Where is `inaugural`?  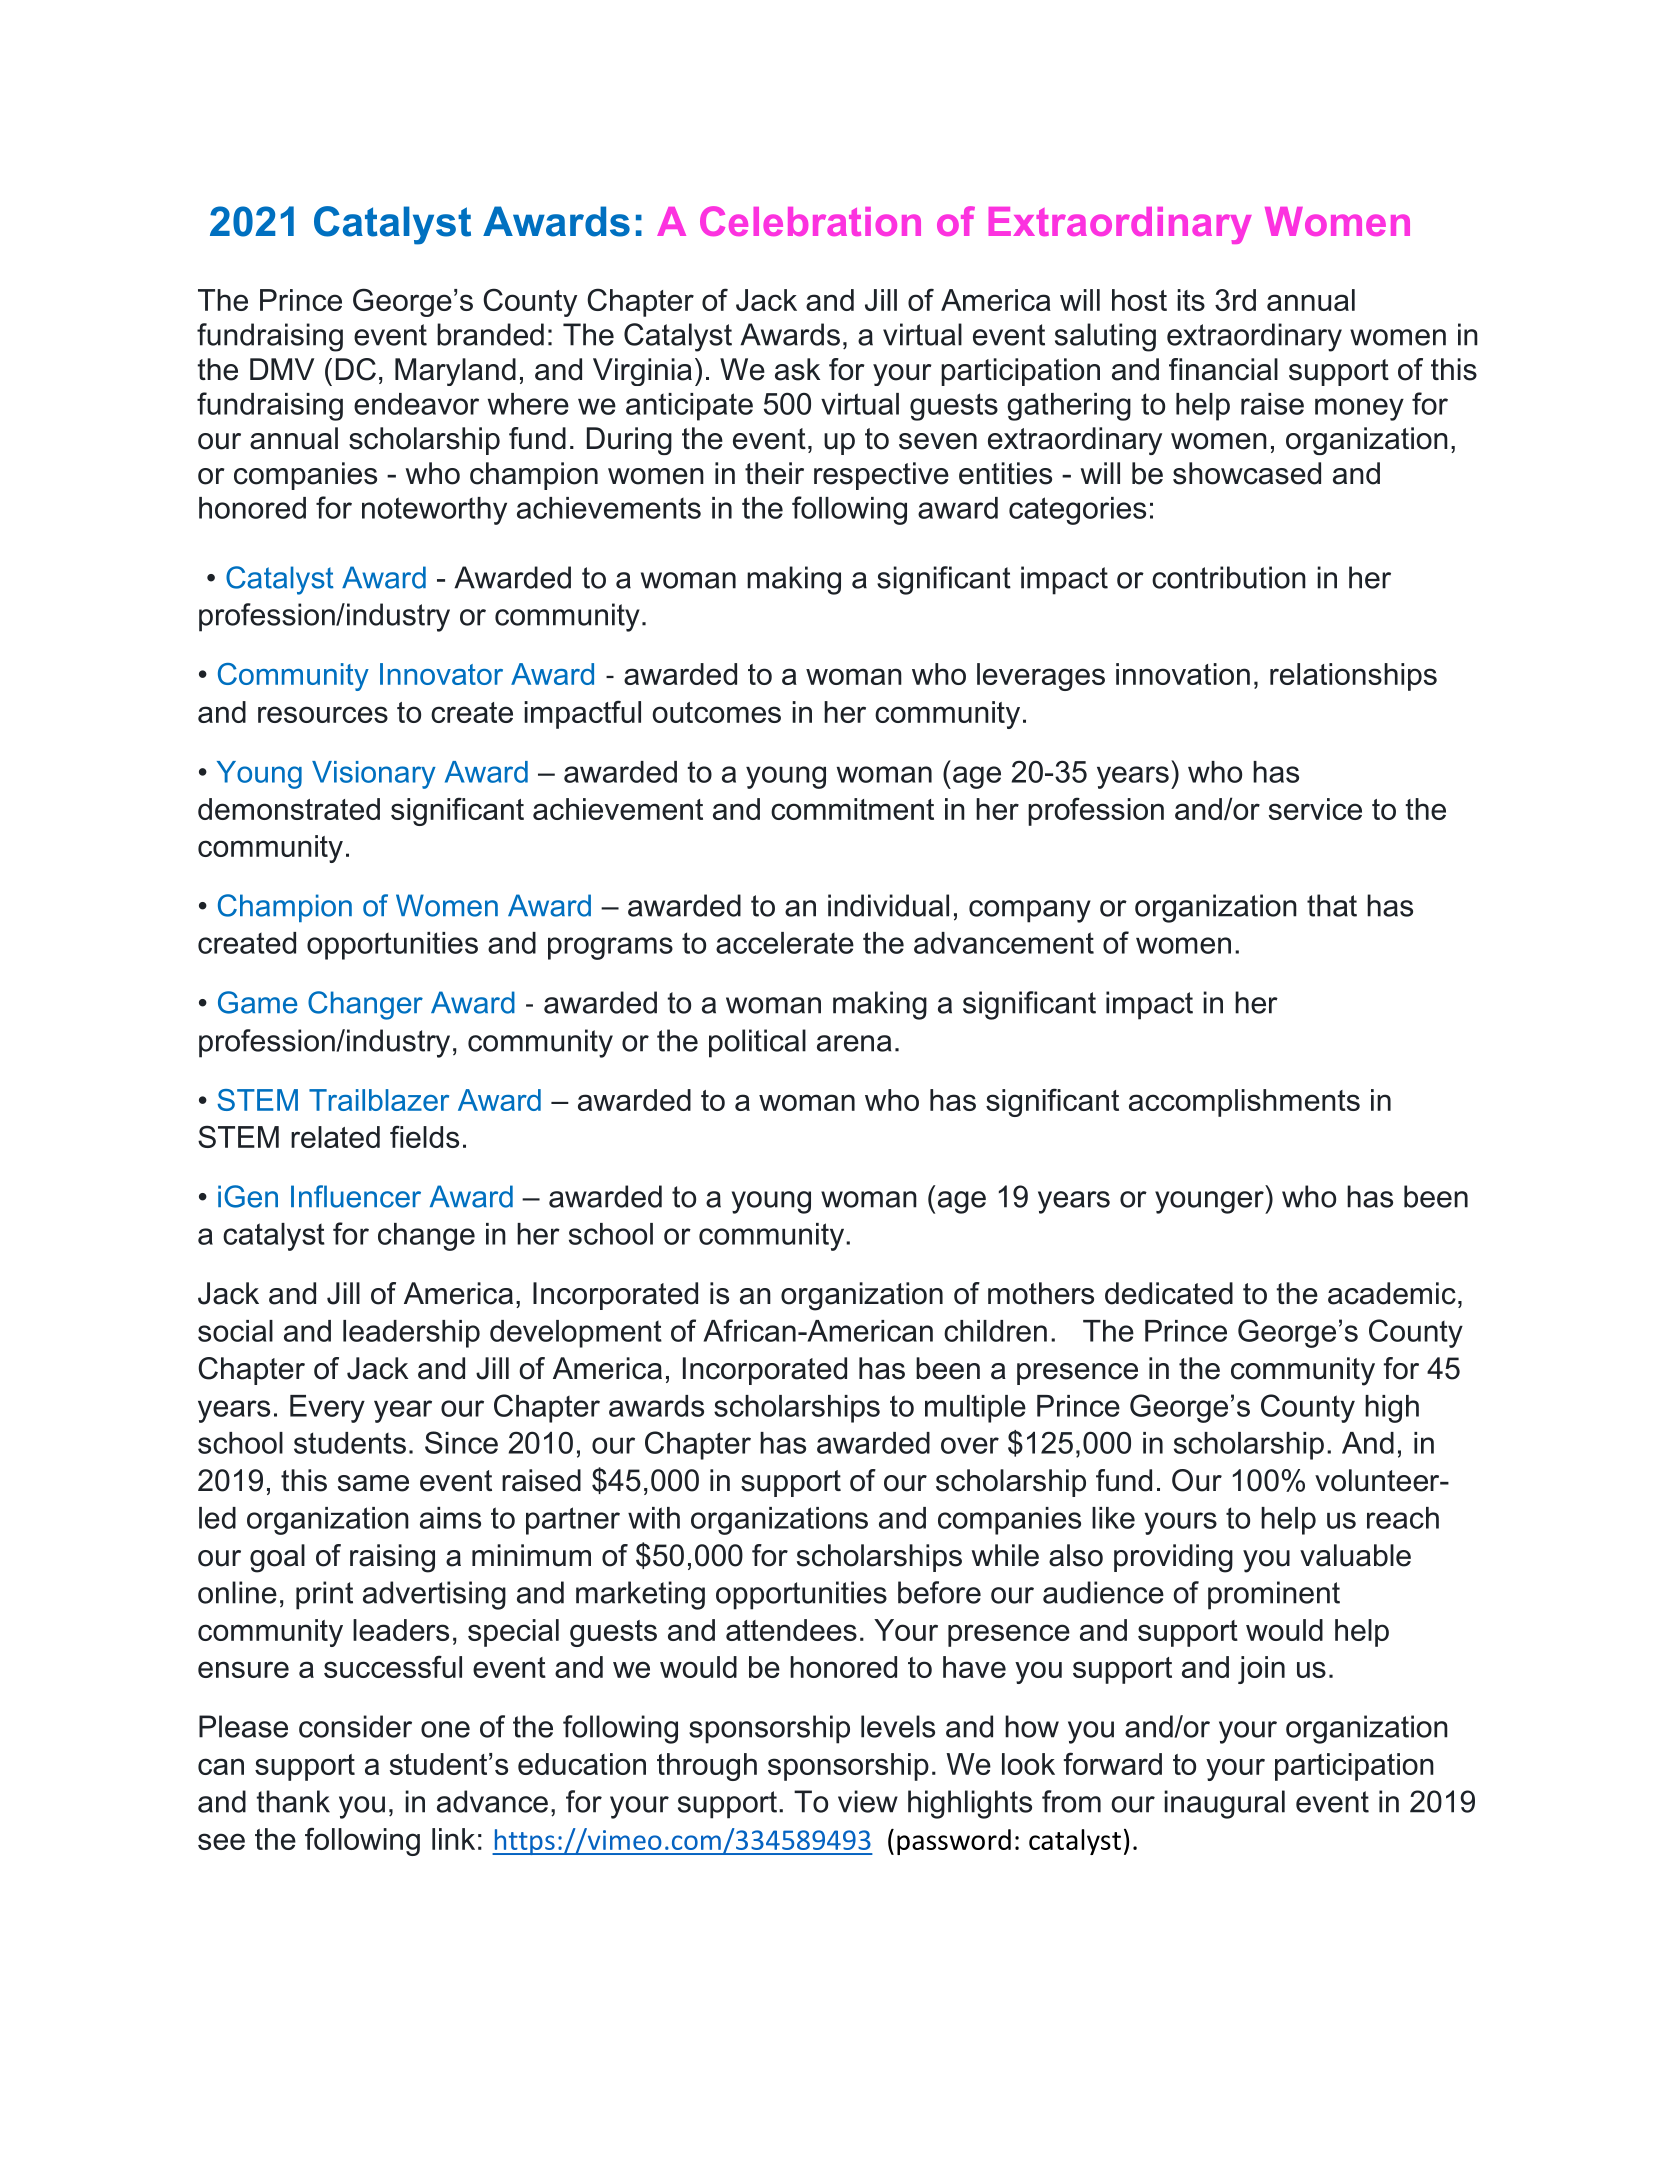
inaugural is located at coordinates (1224, 1804).
